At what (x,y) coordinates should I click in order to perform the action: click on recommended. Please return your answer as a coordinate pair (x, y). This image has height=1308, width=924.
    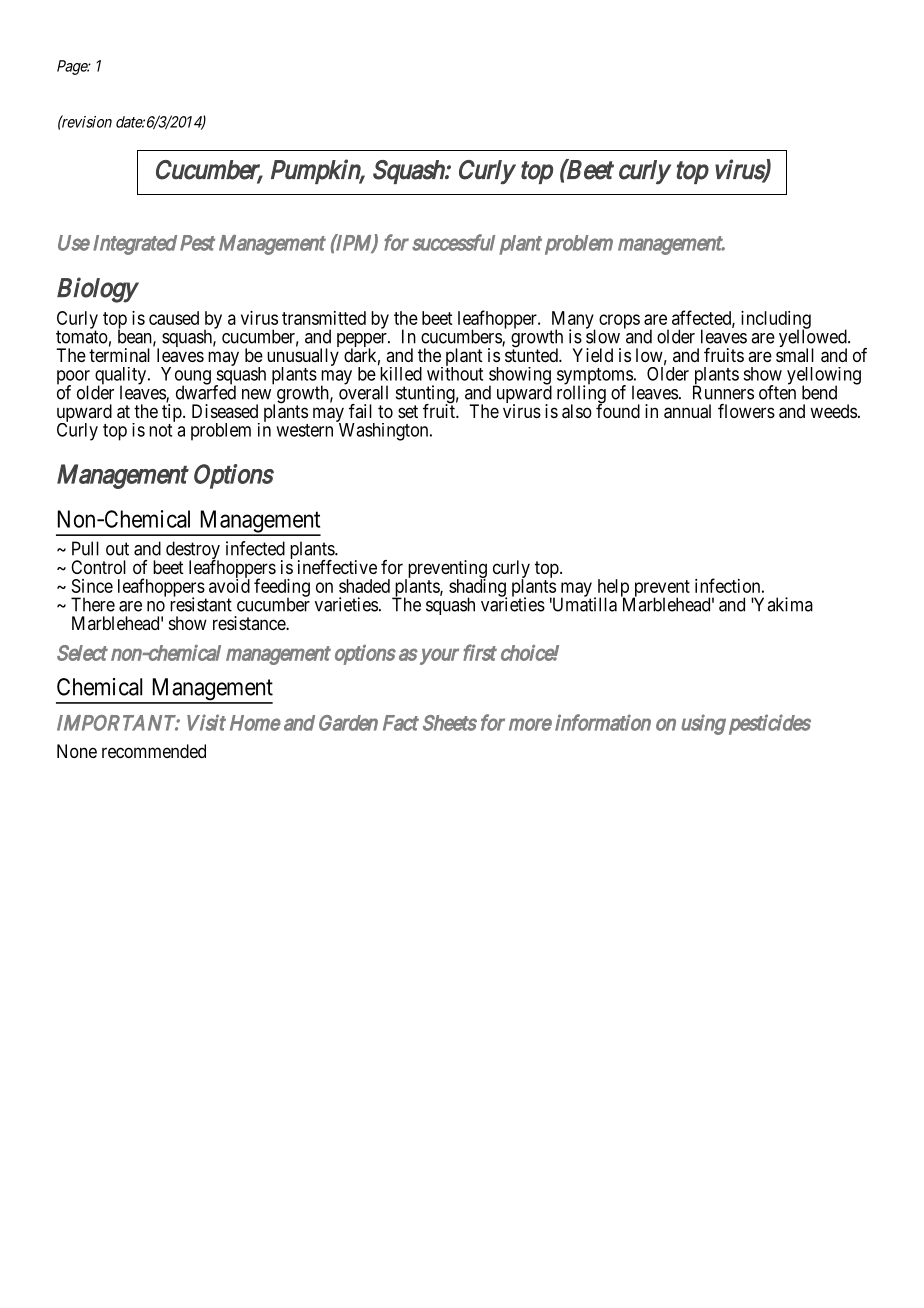
    Looking at the image, I should click on (154, 751).
